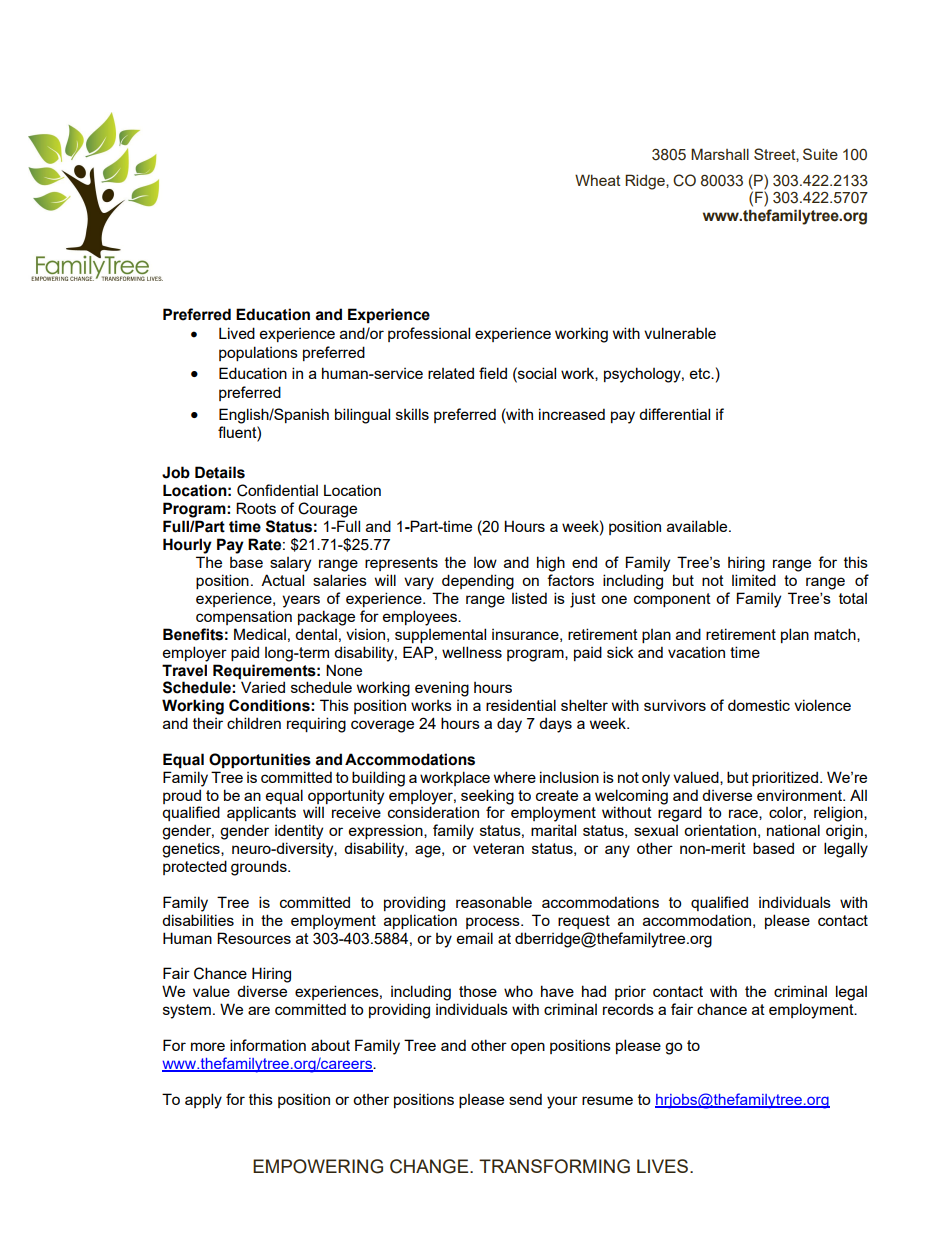  I want to click on etc, so click(701, 373).
